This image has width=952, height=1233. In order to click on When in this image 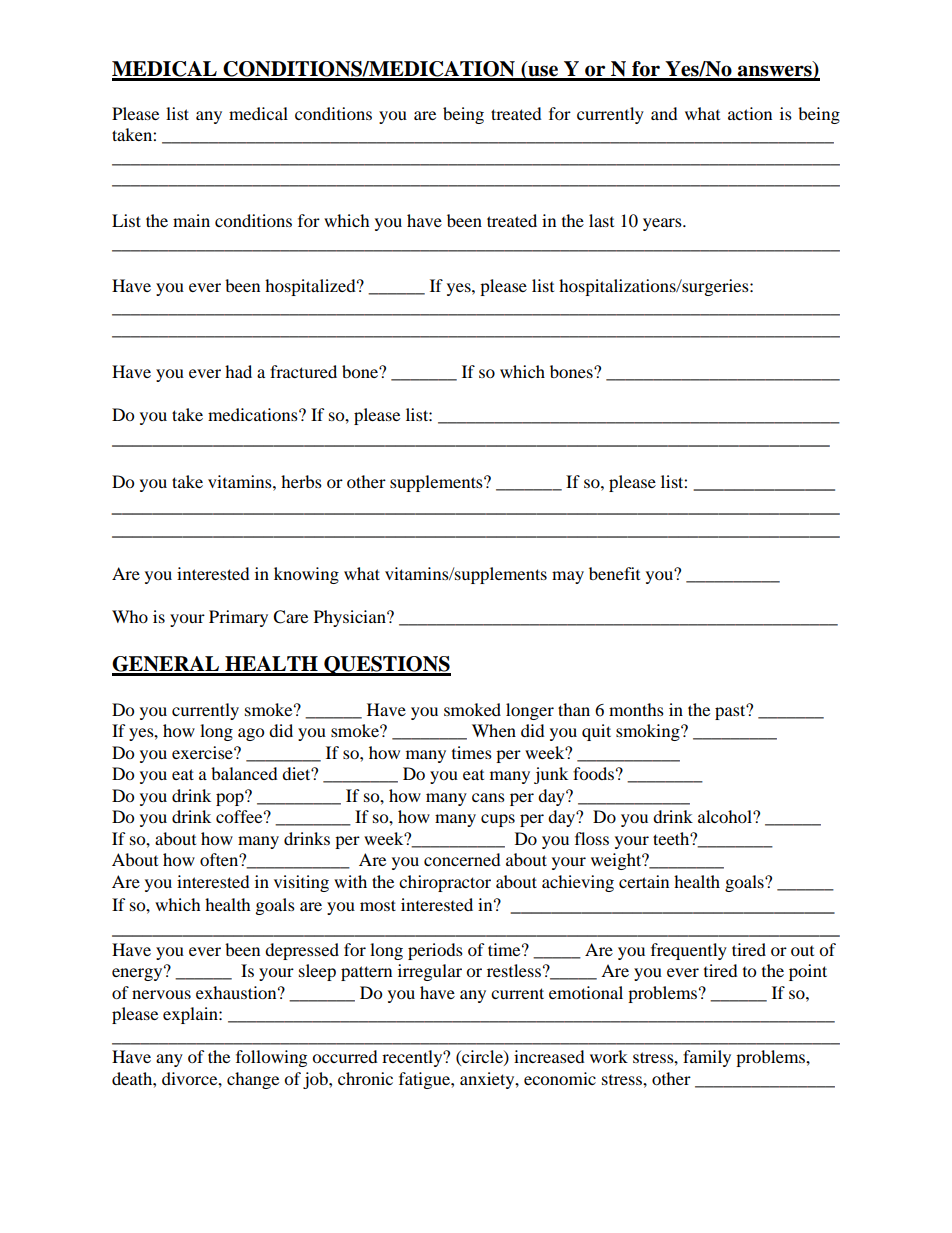, I will do `click(494, 730)`.
